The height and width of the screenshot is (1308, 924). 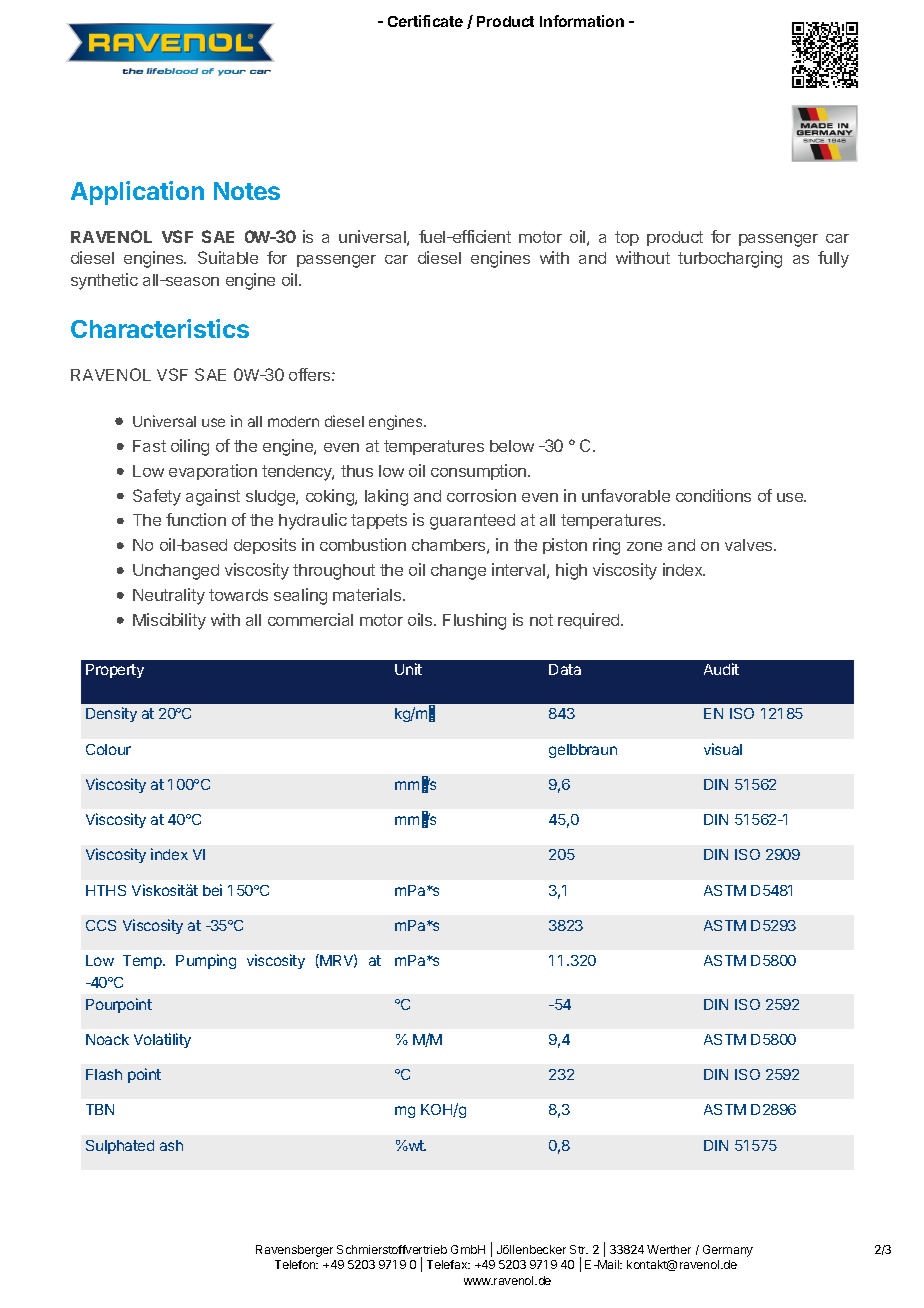 What do you see at coordinates (425, 21) in the screenshot?
I see `Certificate` at bounding box center [425, 21].
